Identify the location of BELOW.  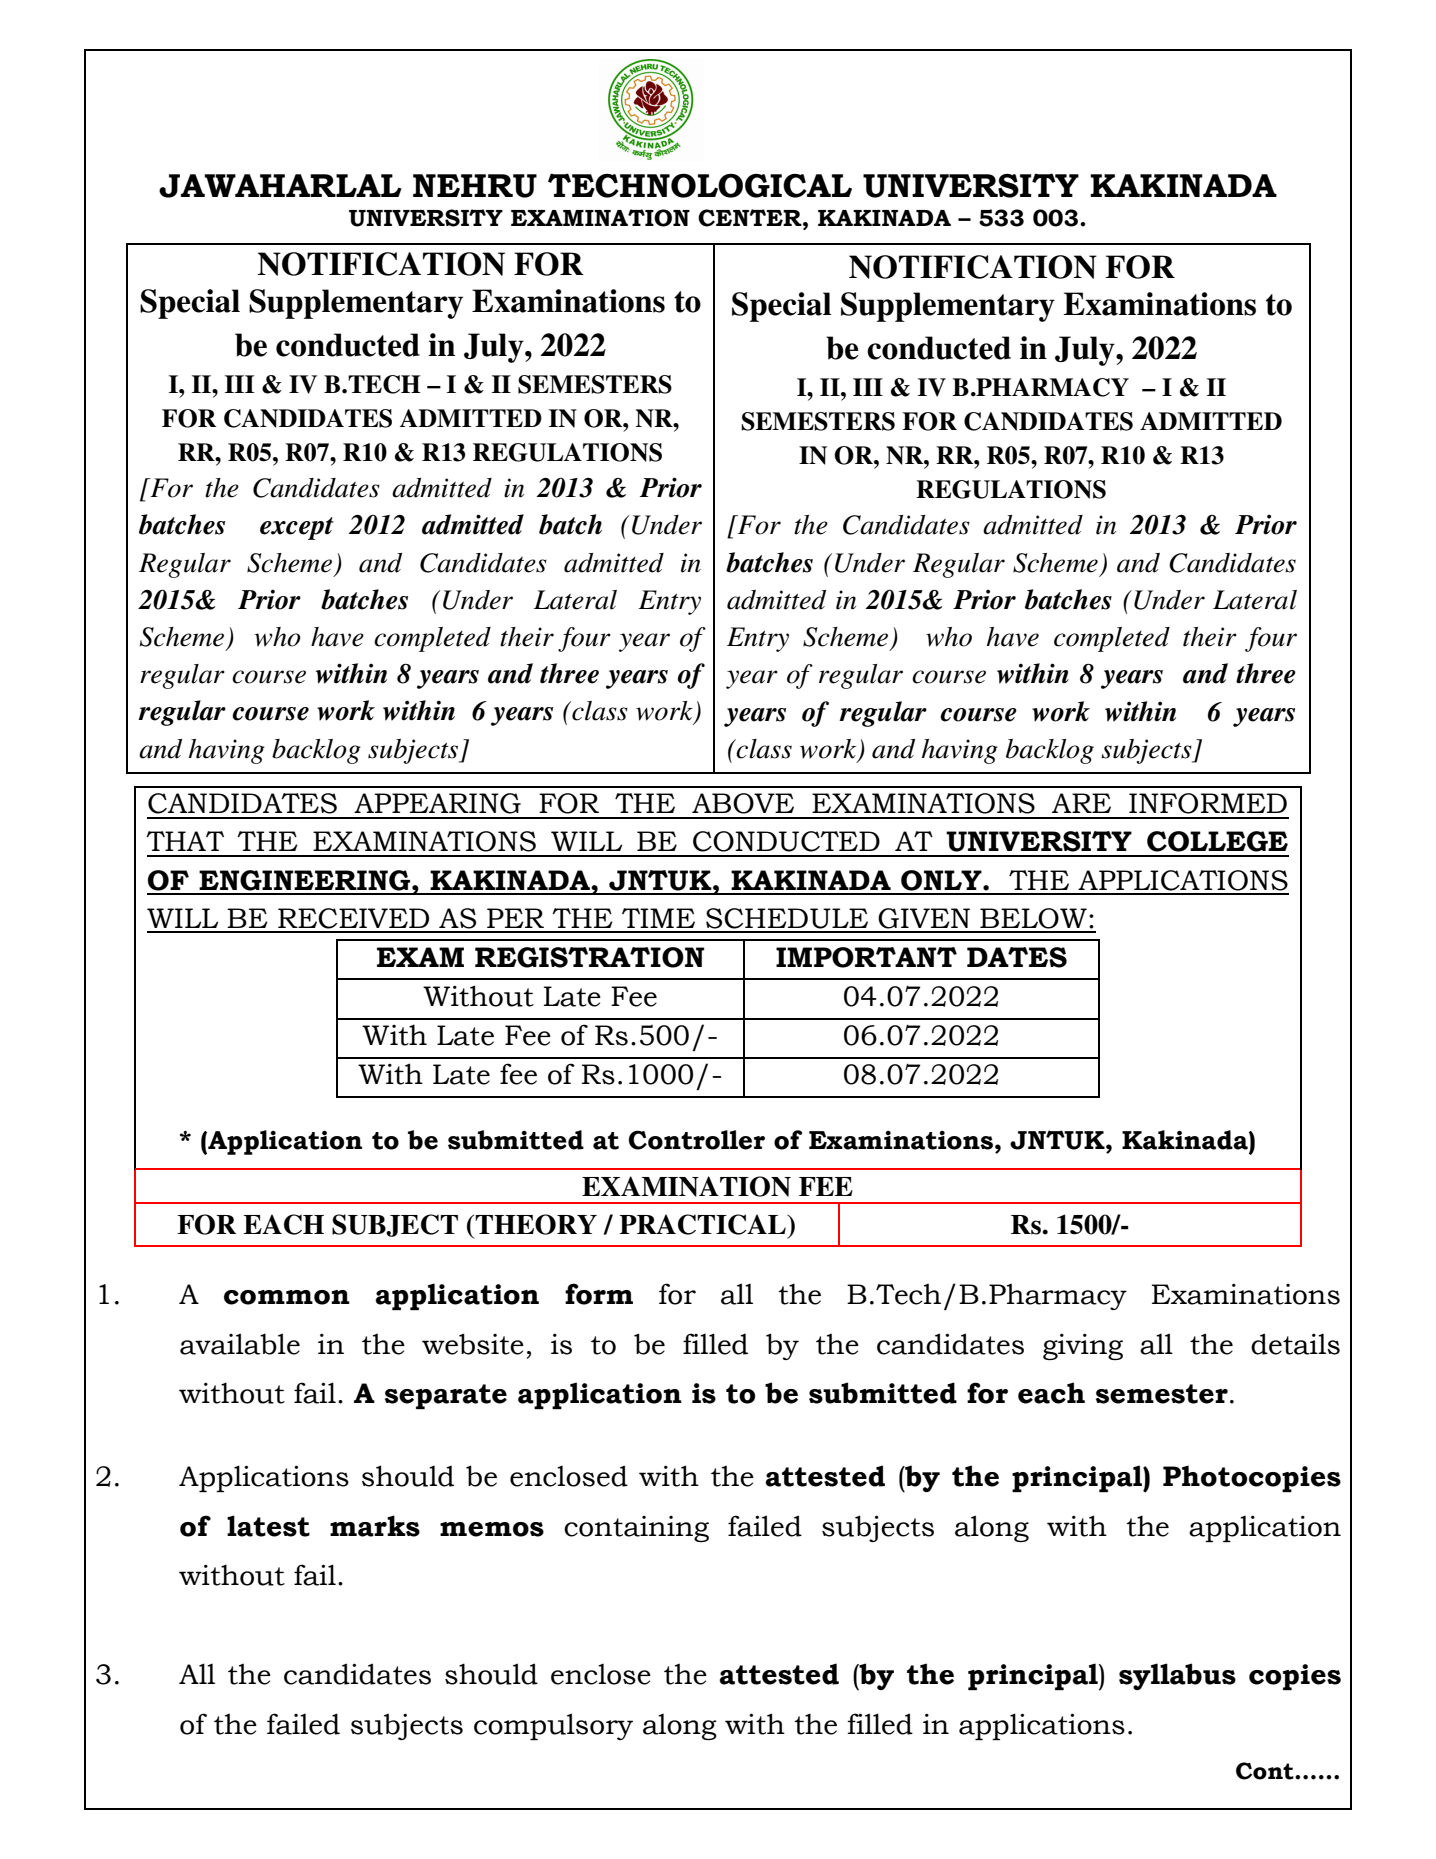
(1033, 918).
